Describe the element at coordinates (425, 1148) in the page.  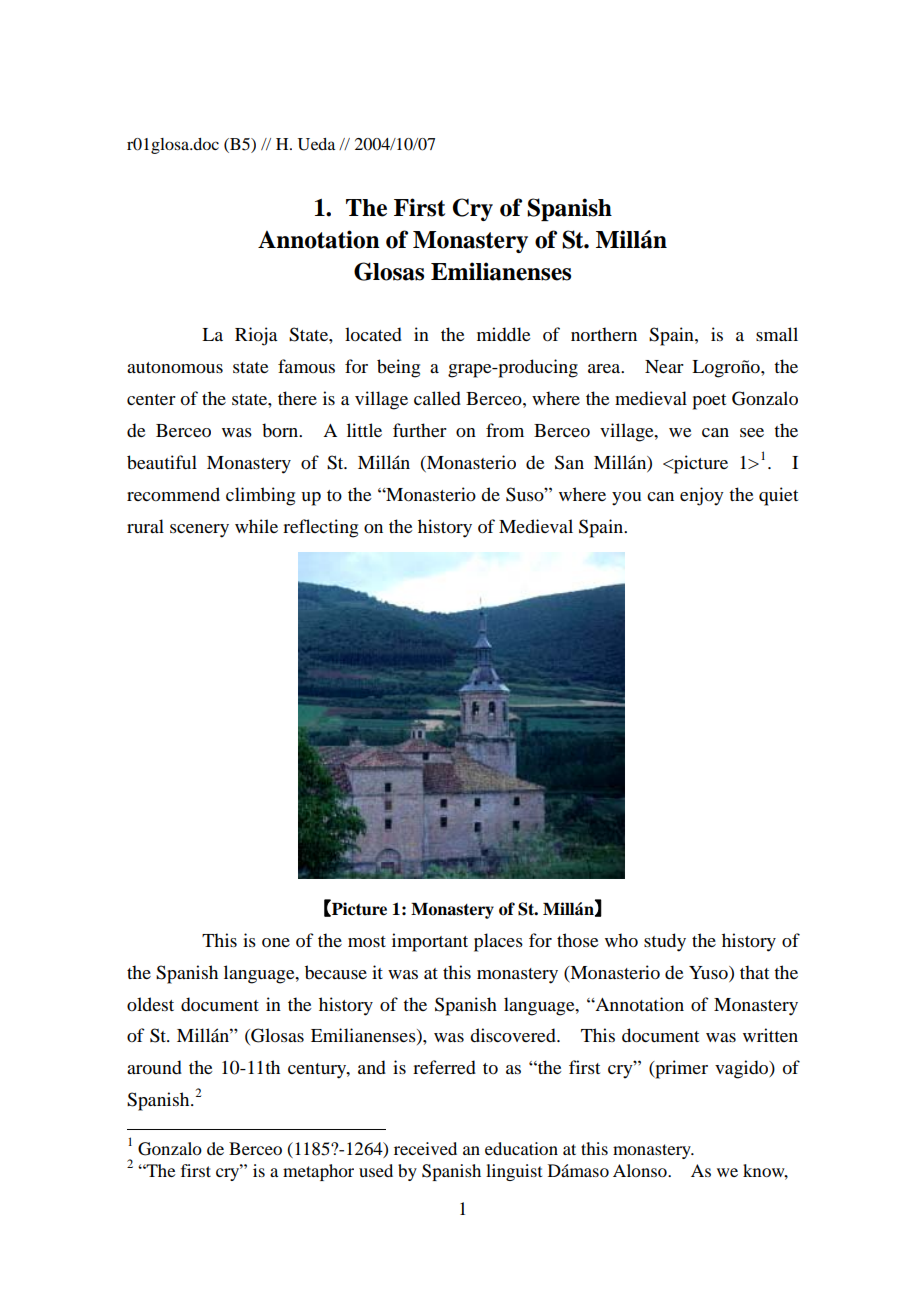
I see `received` at that location.
